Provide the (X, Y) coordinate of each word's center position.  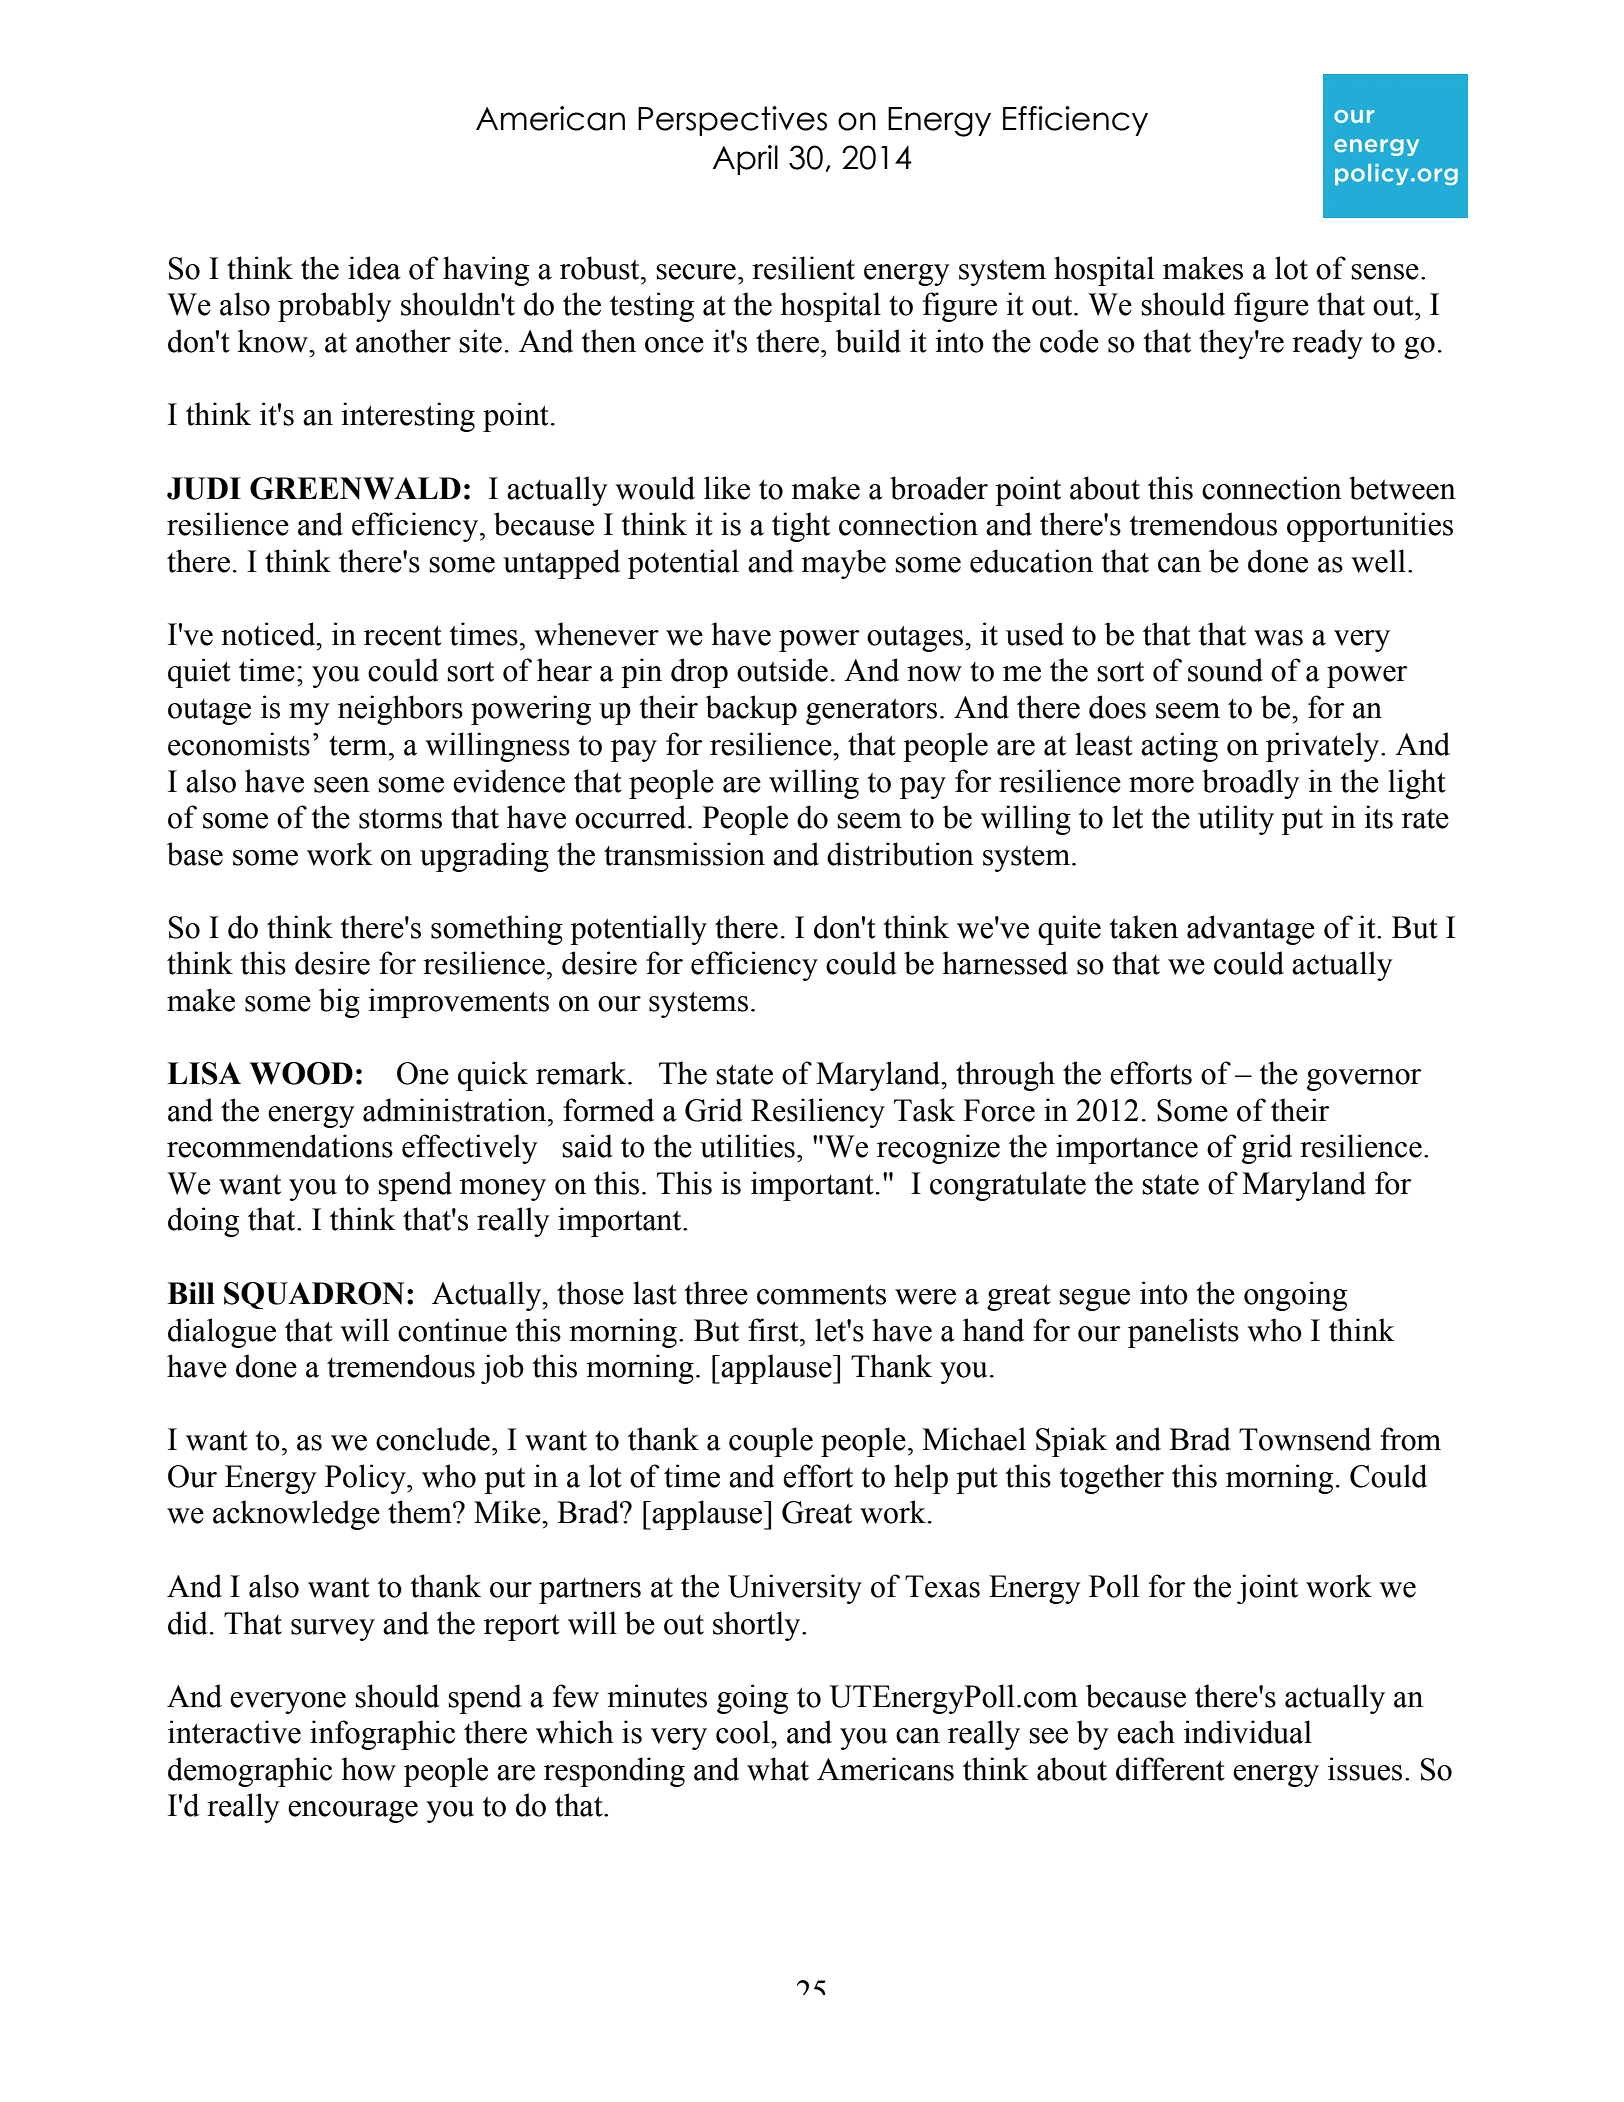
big (339, 1003)
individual (1248, 1732)
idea (374, 268)
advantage (1251, 930)
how (368, 1769)
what (778, 1769)
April (745, 160)
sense (1385, 272)
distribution (900, 854)
